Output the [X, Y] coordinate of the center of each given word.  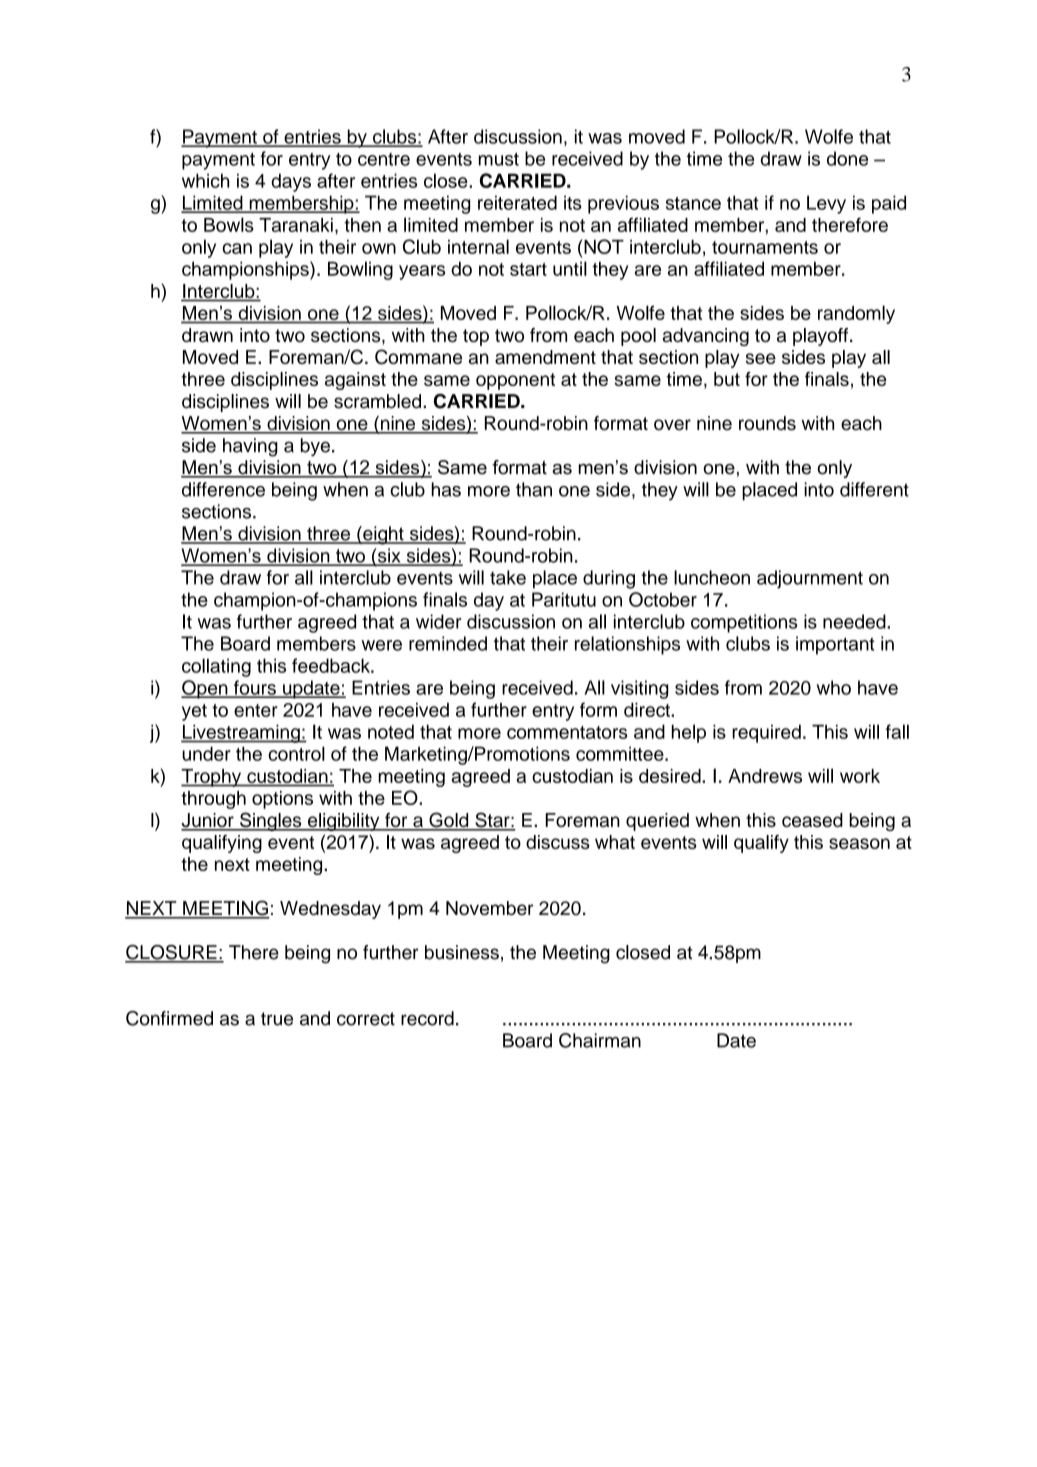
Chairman [600, 1040]
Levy [826, 204]
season [859, 843]
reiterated [517, 202]
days [291, 182]
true [277, 1019]
